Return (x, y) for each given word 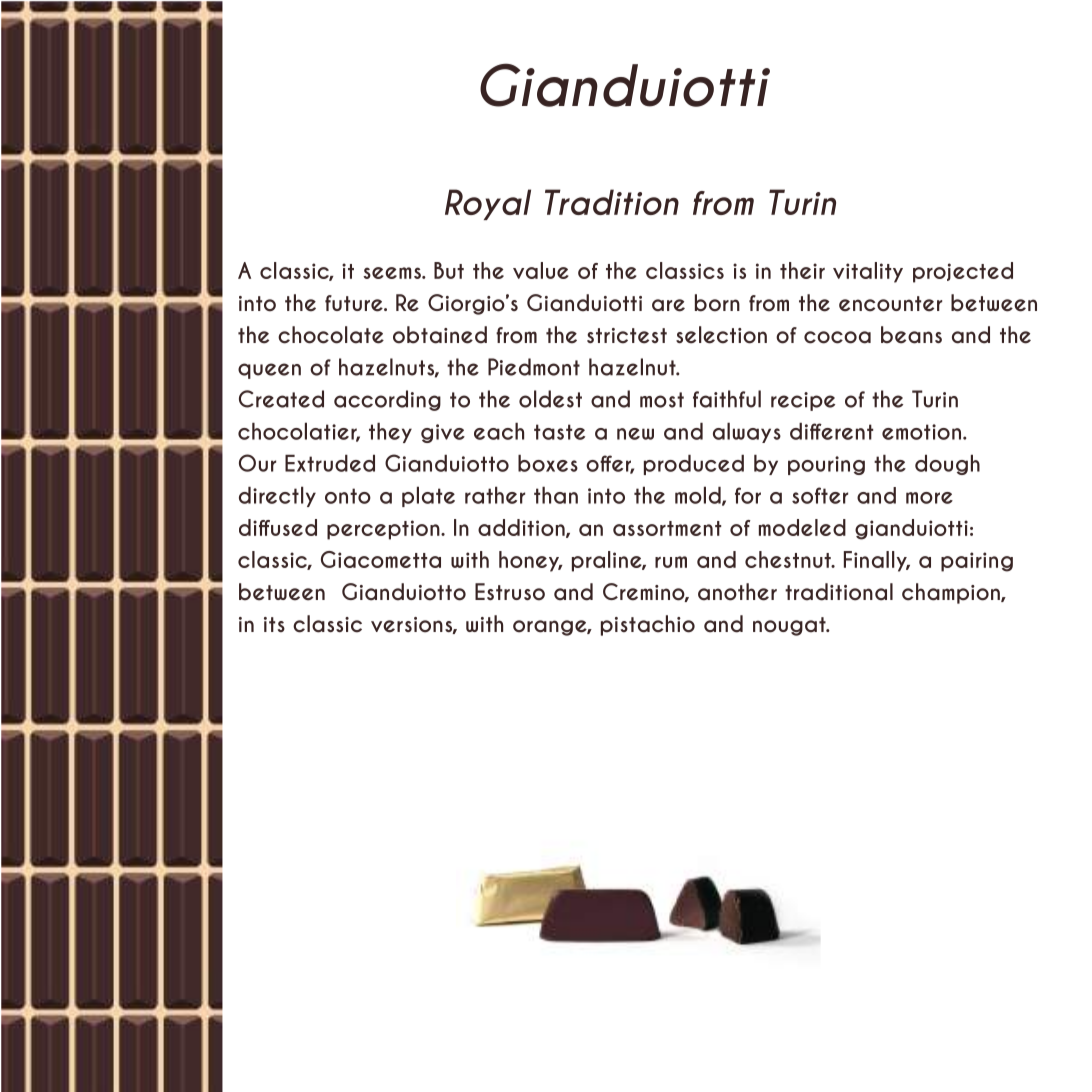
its (274, 624)
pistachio (648, 625)
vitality (868, 272)
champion (952, 593)
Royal (488, 204)
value (541, 270)
